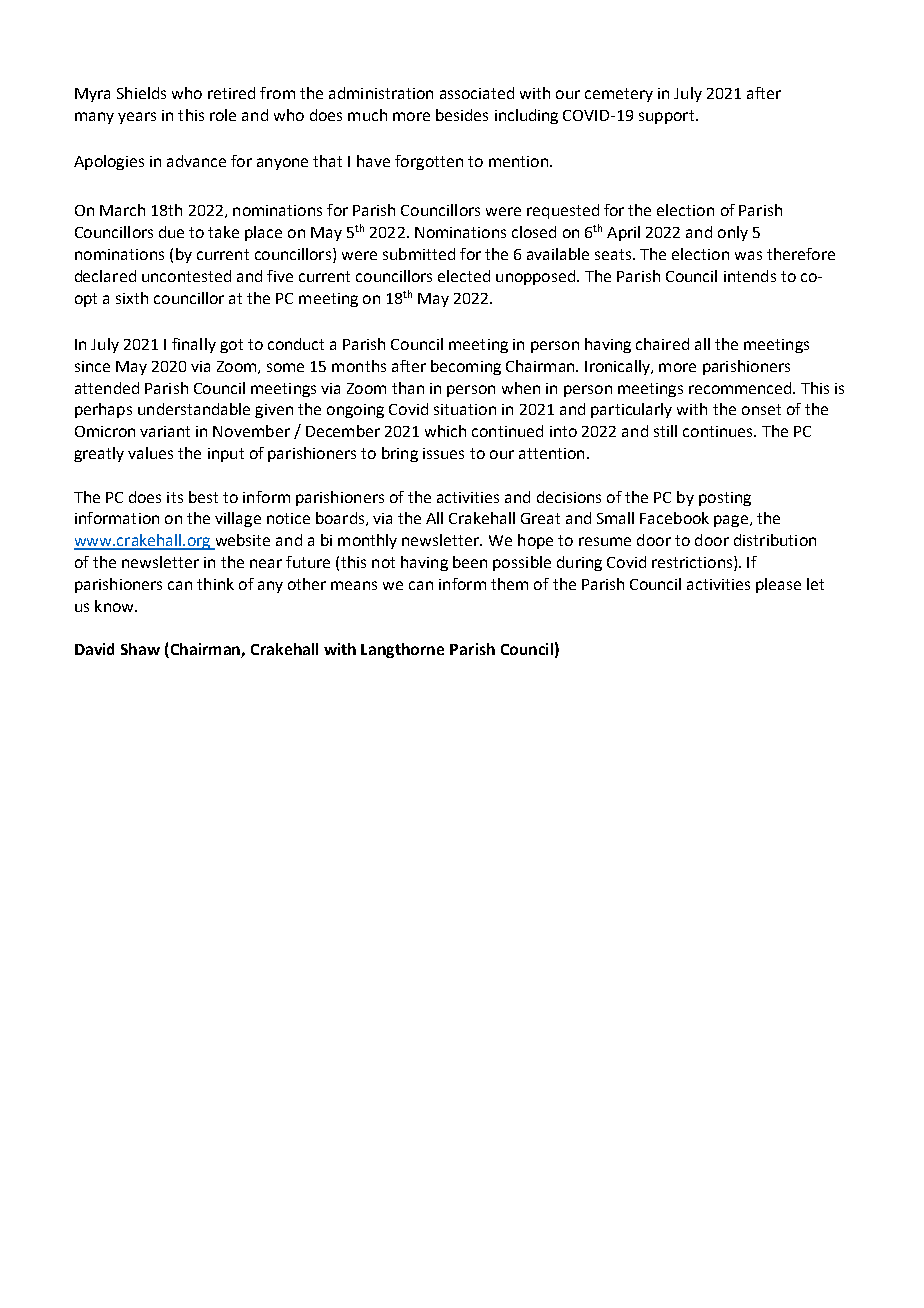 Image resolution: width=924 pixels, height=1308 pixels. What do you see at coordinates (137, 118) in the screenshot?
I see `years` at bounding box center [137, 118].
